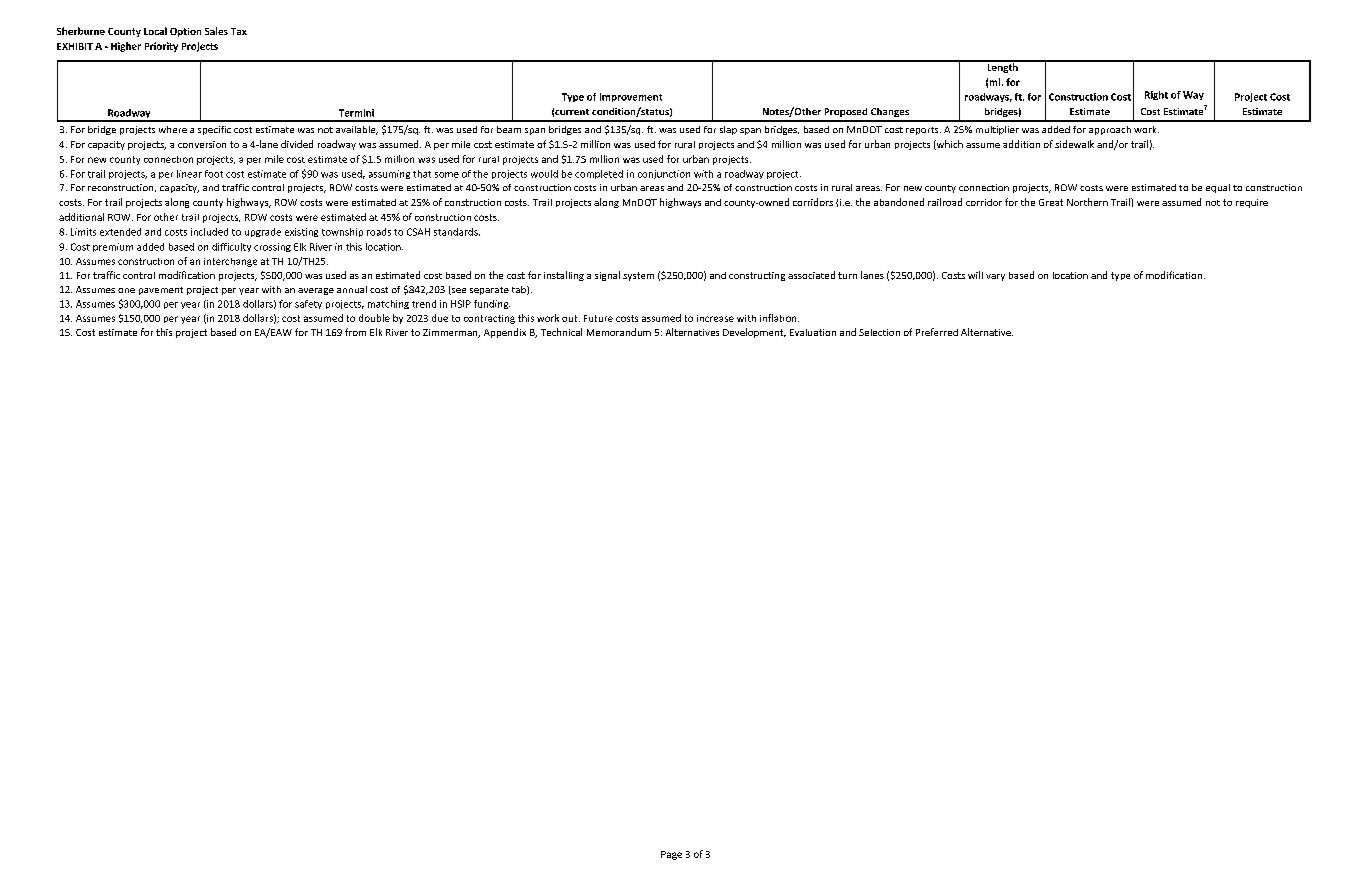  Describe the element at coordinates (619, 332) in the screenshot. I see `Memorandum` at that location.
